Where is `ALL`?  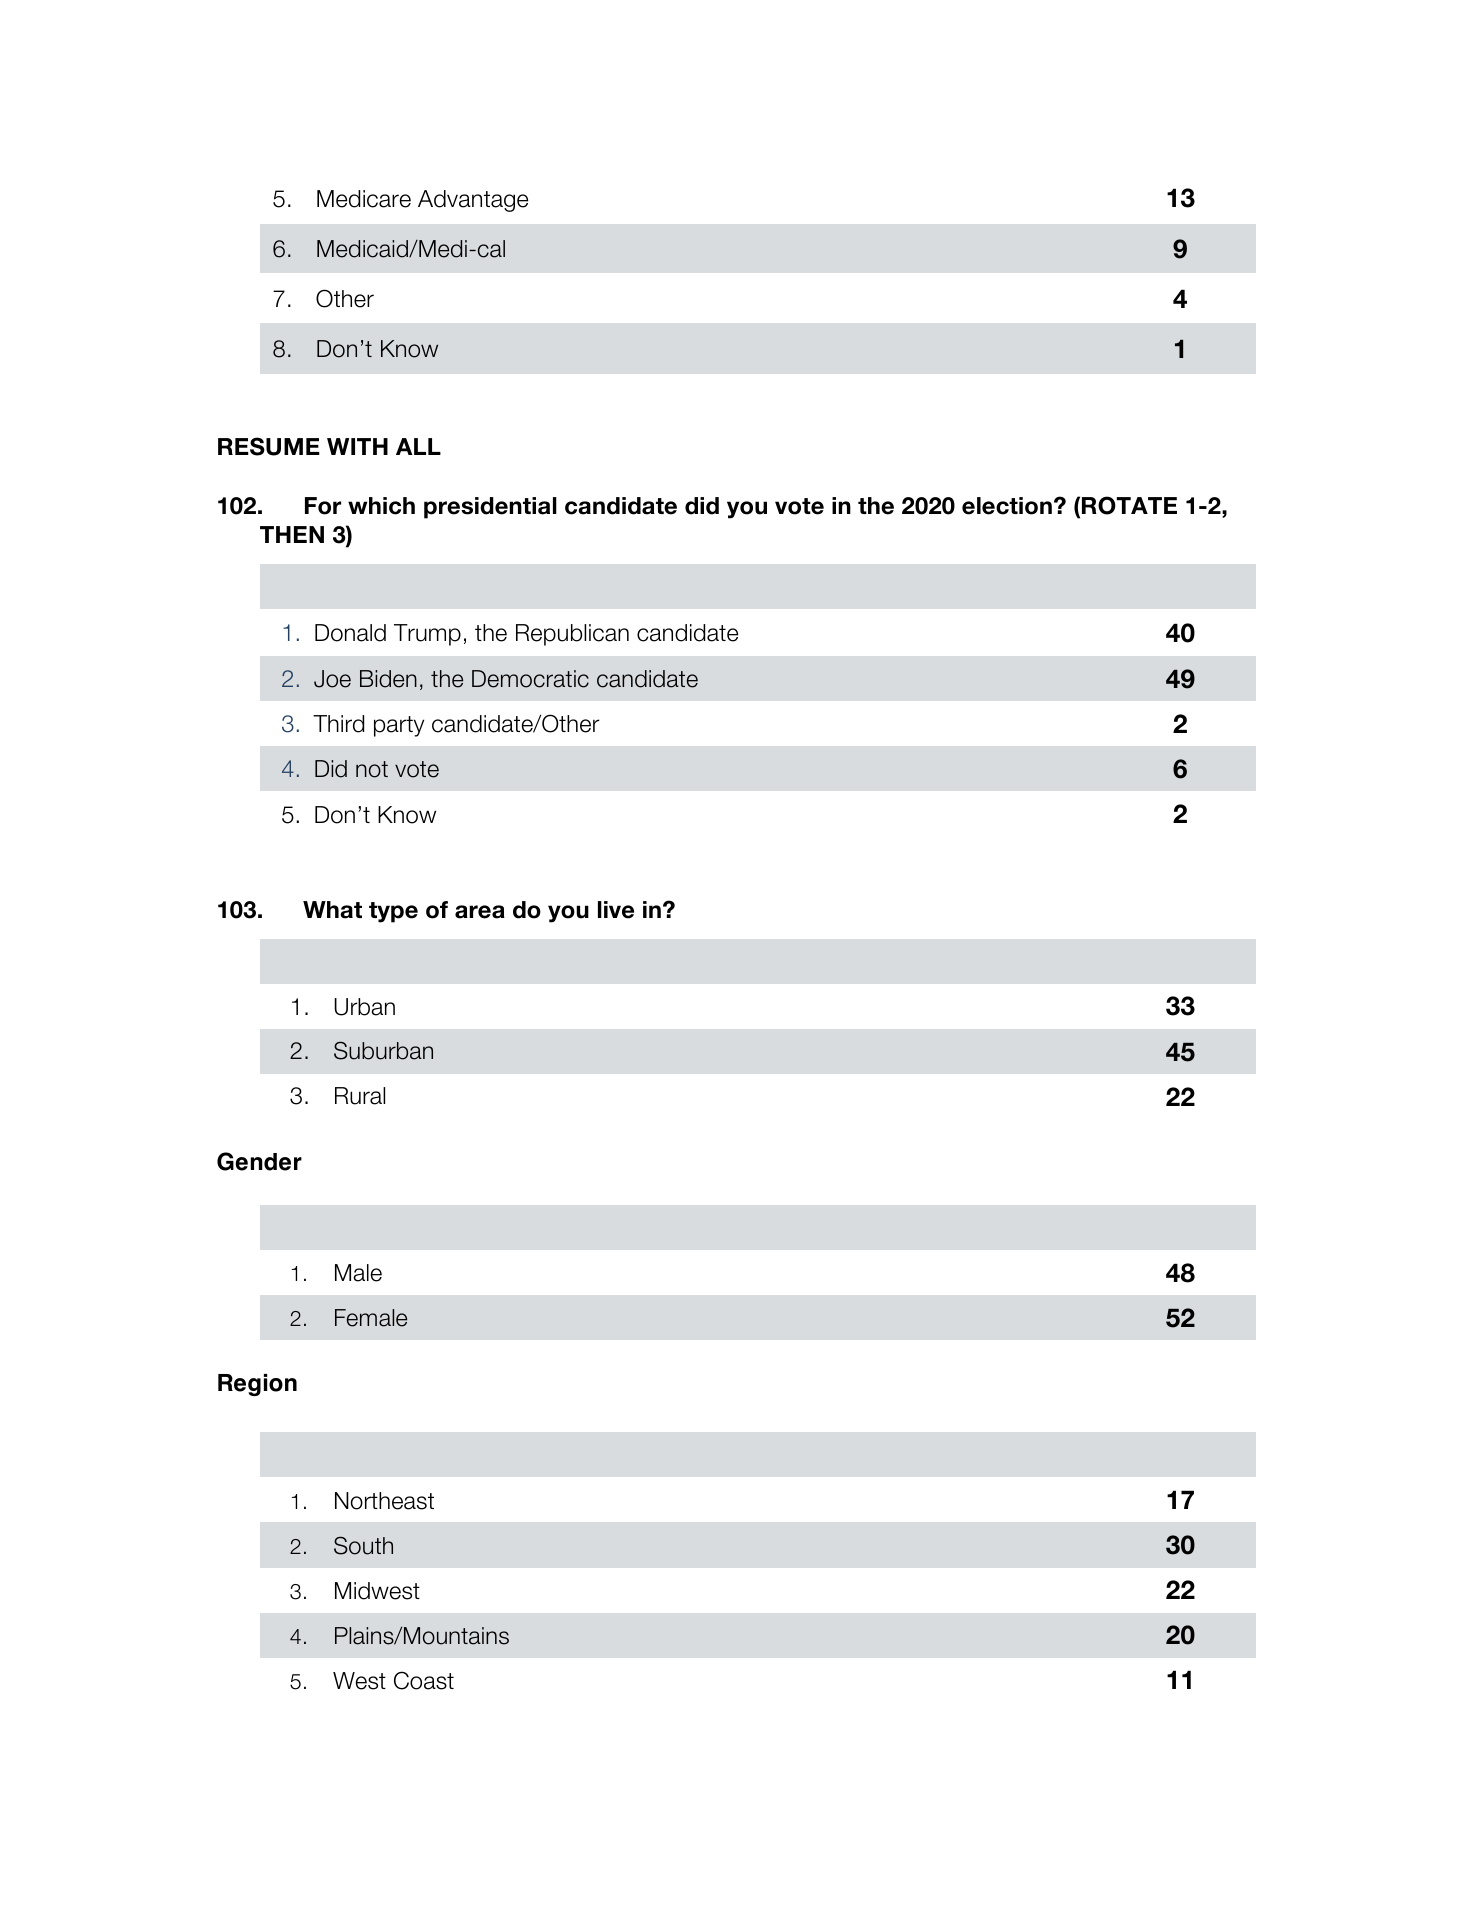
ALL is located at coordinates (418, 446).
